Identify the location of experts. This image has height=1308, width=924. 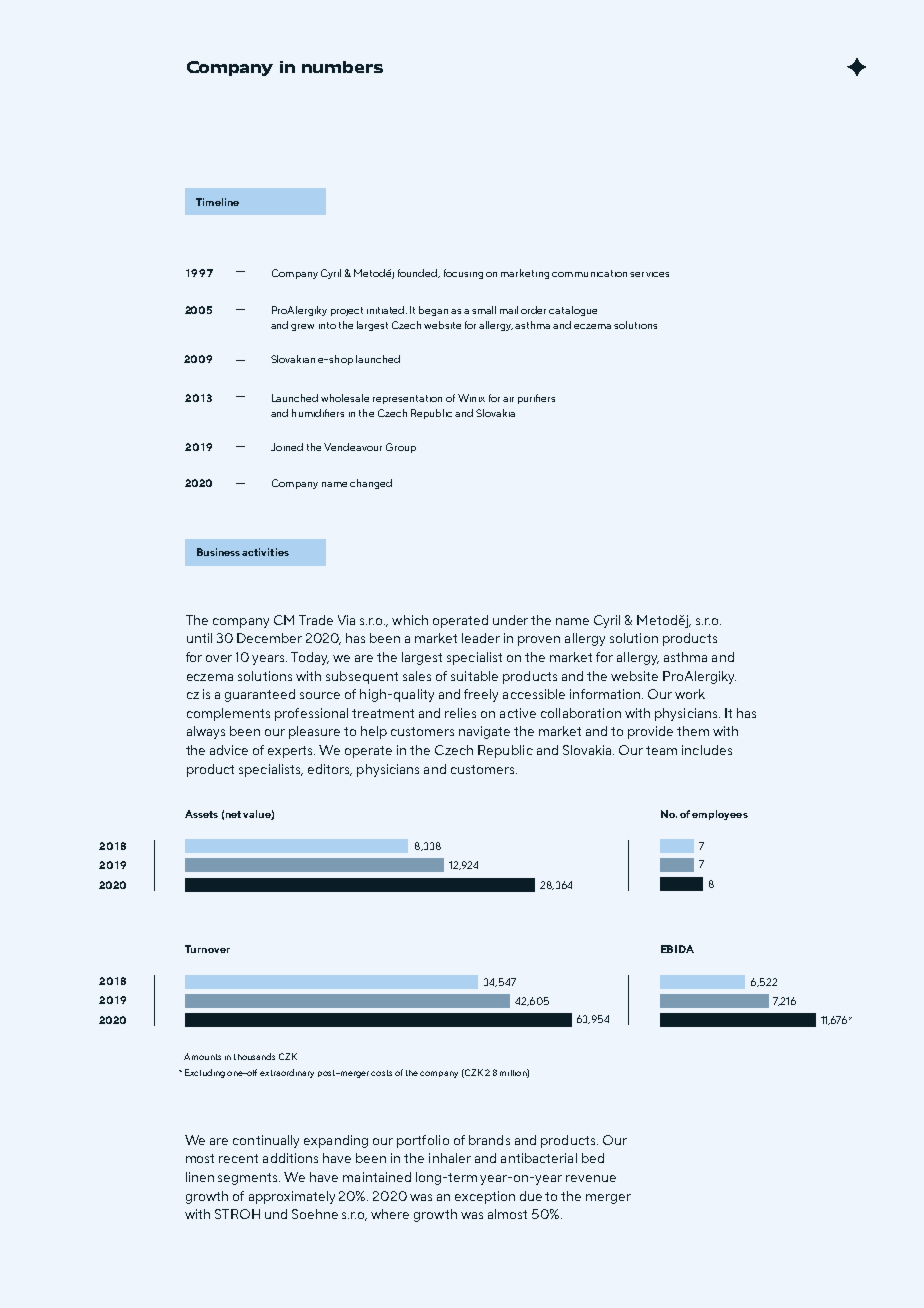
(291, 752).
